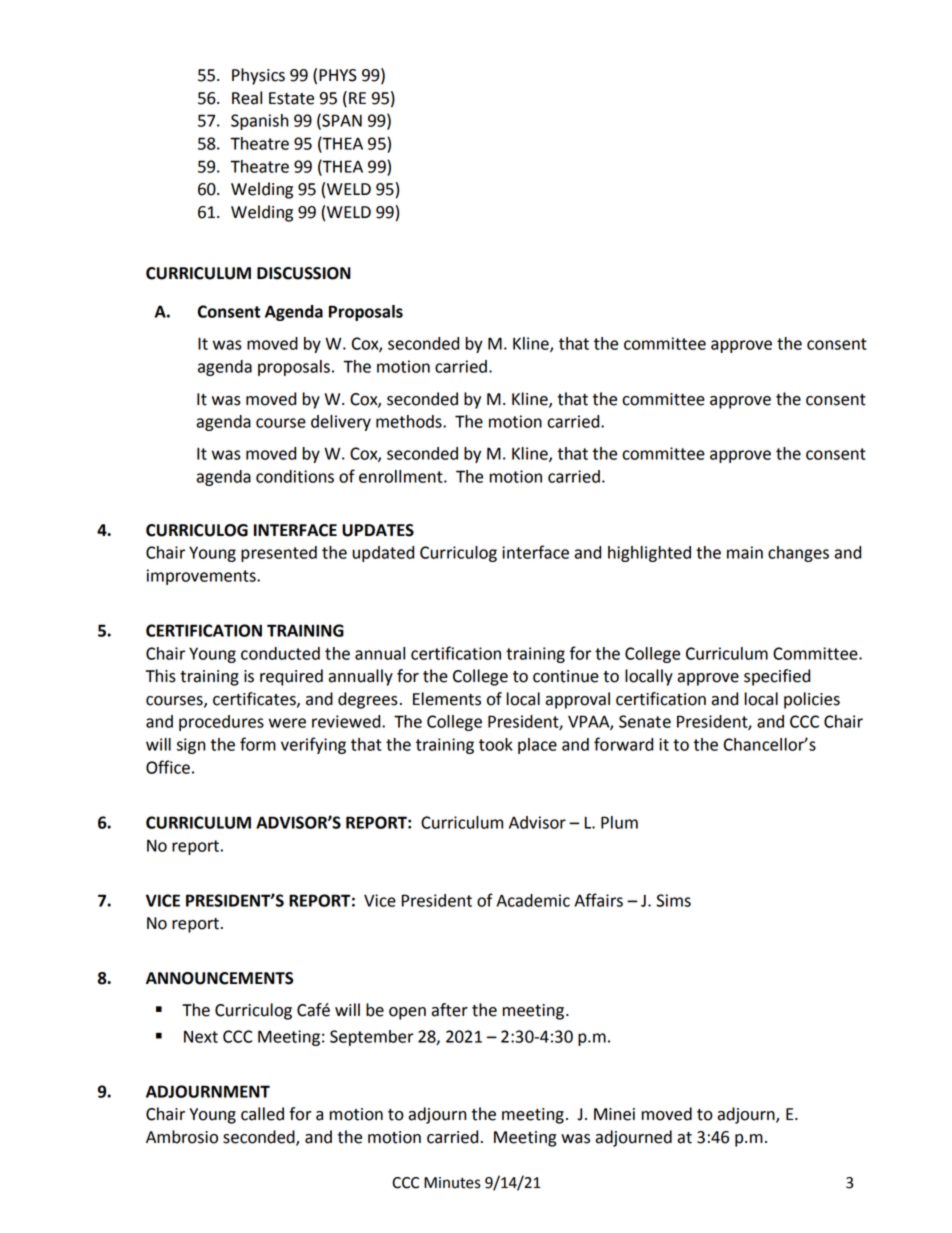 The height and width of the document is (1233, 952). Describe the element at coordinates (304, 273) in the document. I see `DISCUSSION` at that location.
